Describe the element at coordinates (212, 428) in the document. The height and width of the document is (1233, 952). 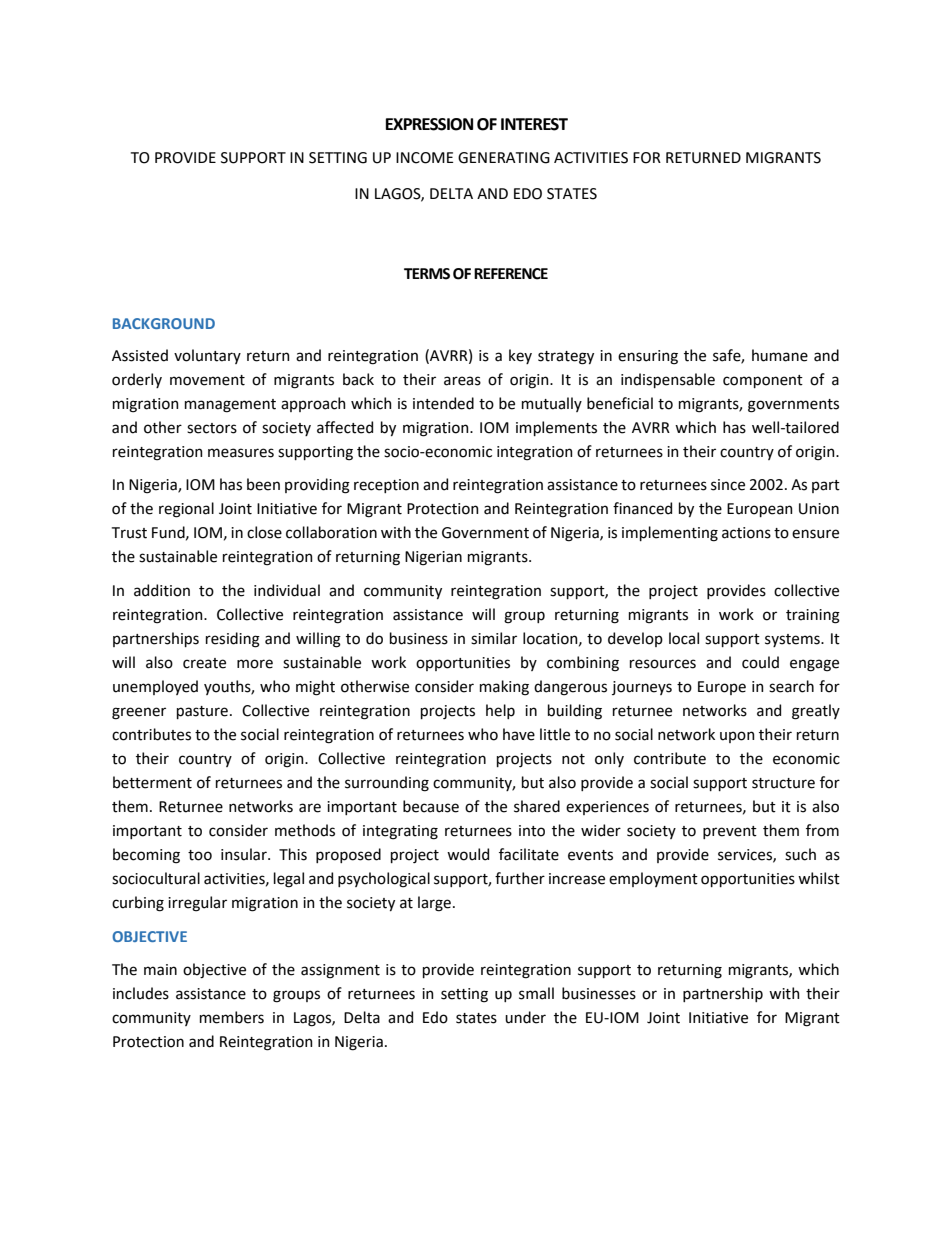
I see `sectors` at that location.
